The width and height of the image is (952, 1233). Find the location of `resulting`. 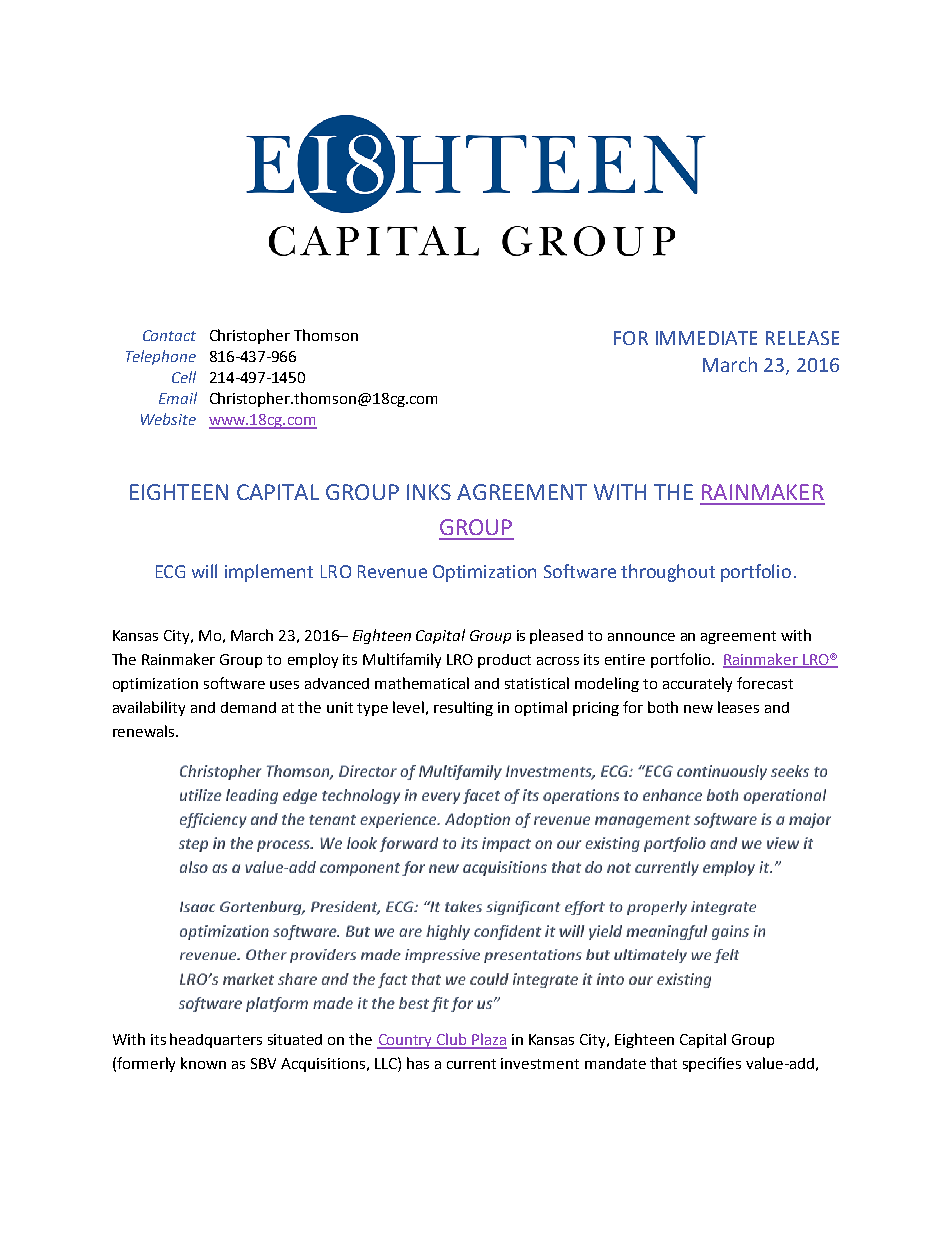

resulting is located at coordinates (463, 708).
